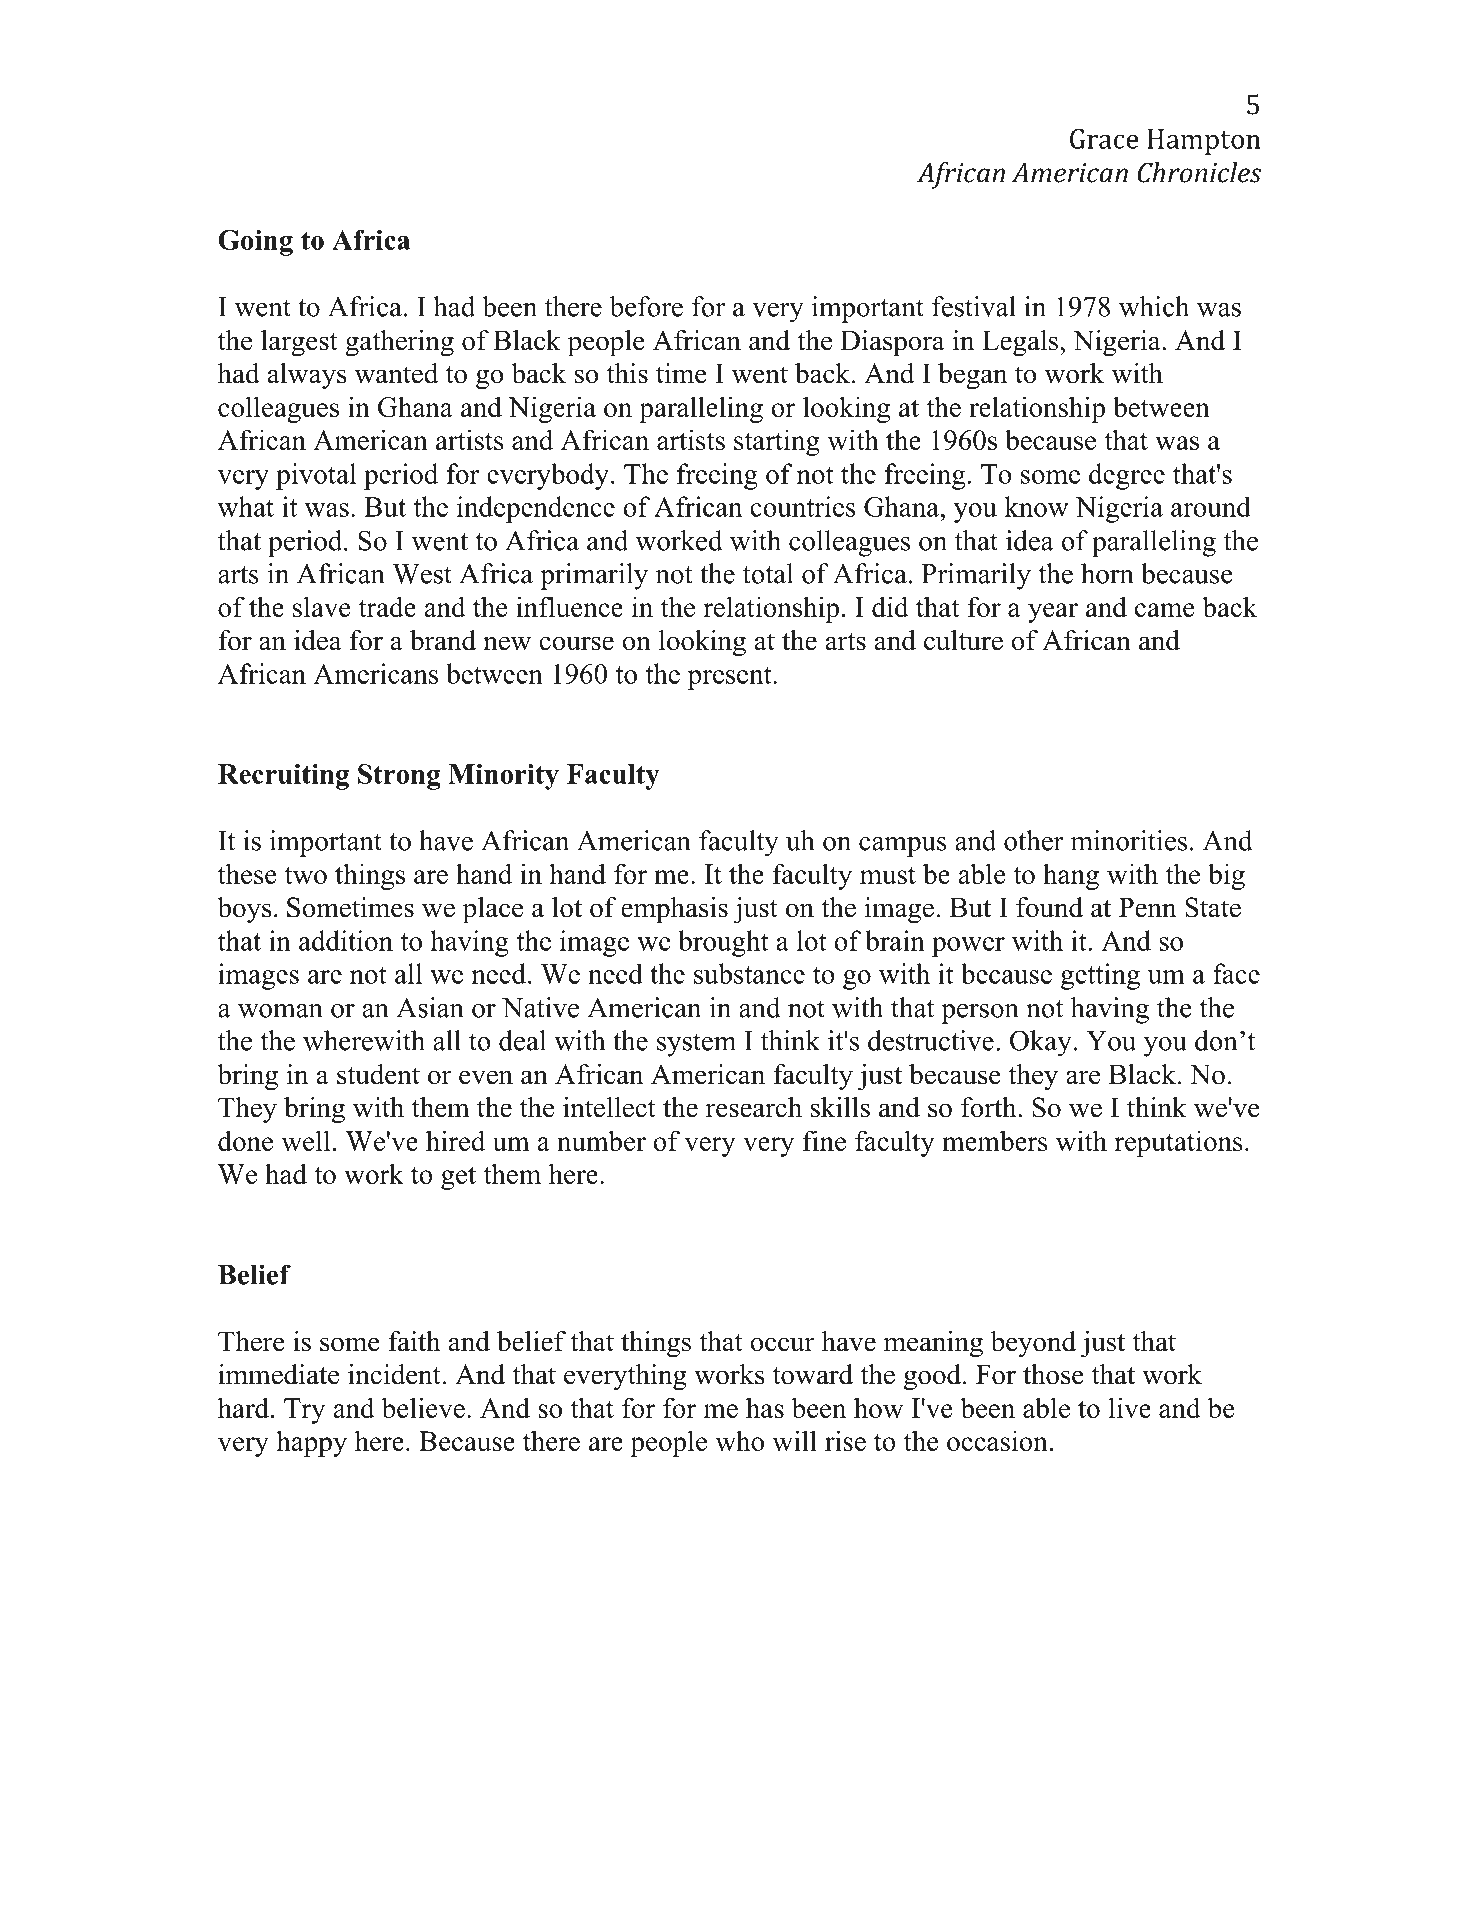 Image resolution: width=1479 pixels, height=1915 pixels. Describe the element at coordinates (739, 1440) in the screenshot. I see `who` at that location.
